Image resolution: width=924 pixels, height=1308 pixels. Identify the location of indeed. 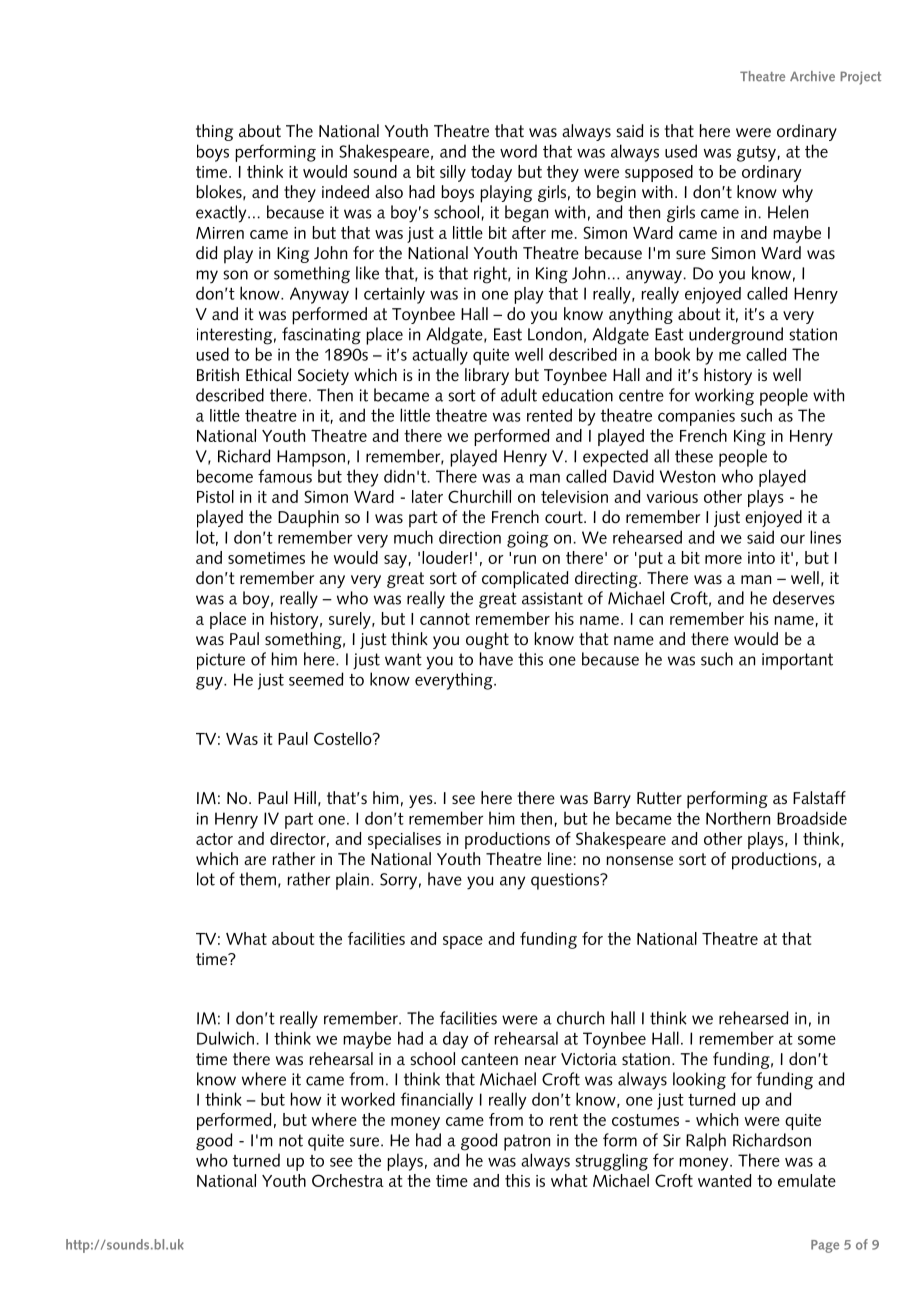
(345, 192).
